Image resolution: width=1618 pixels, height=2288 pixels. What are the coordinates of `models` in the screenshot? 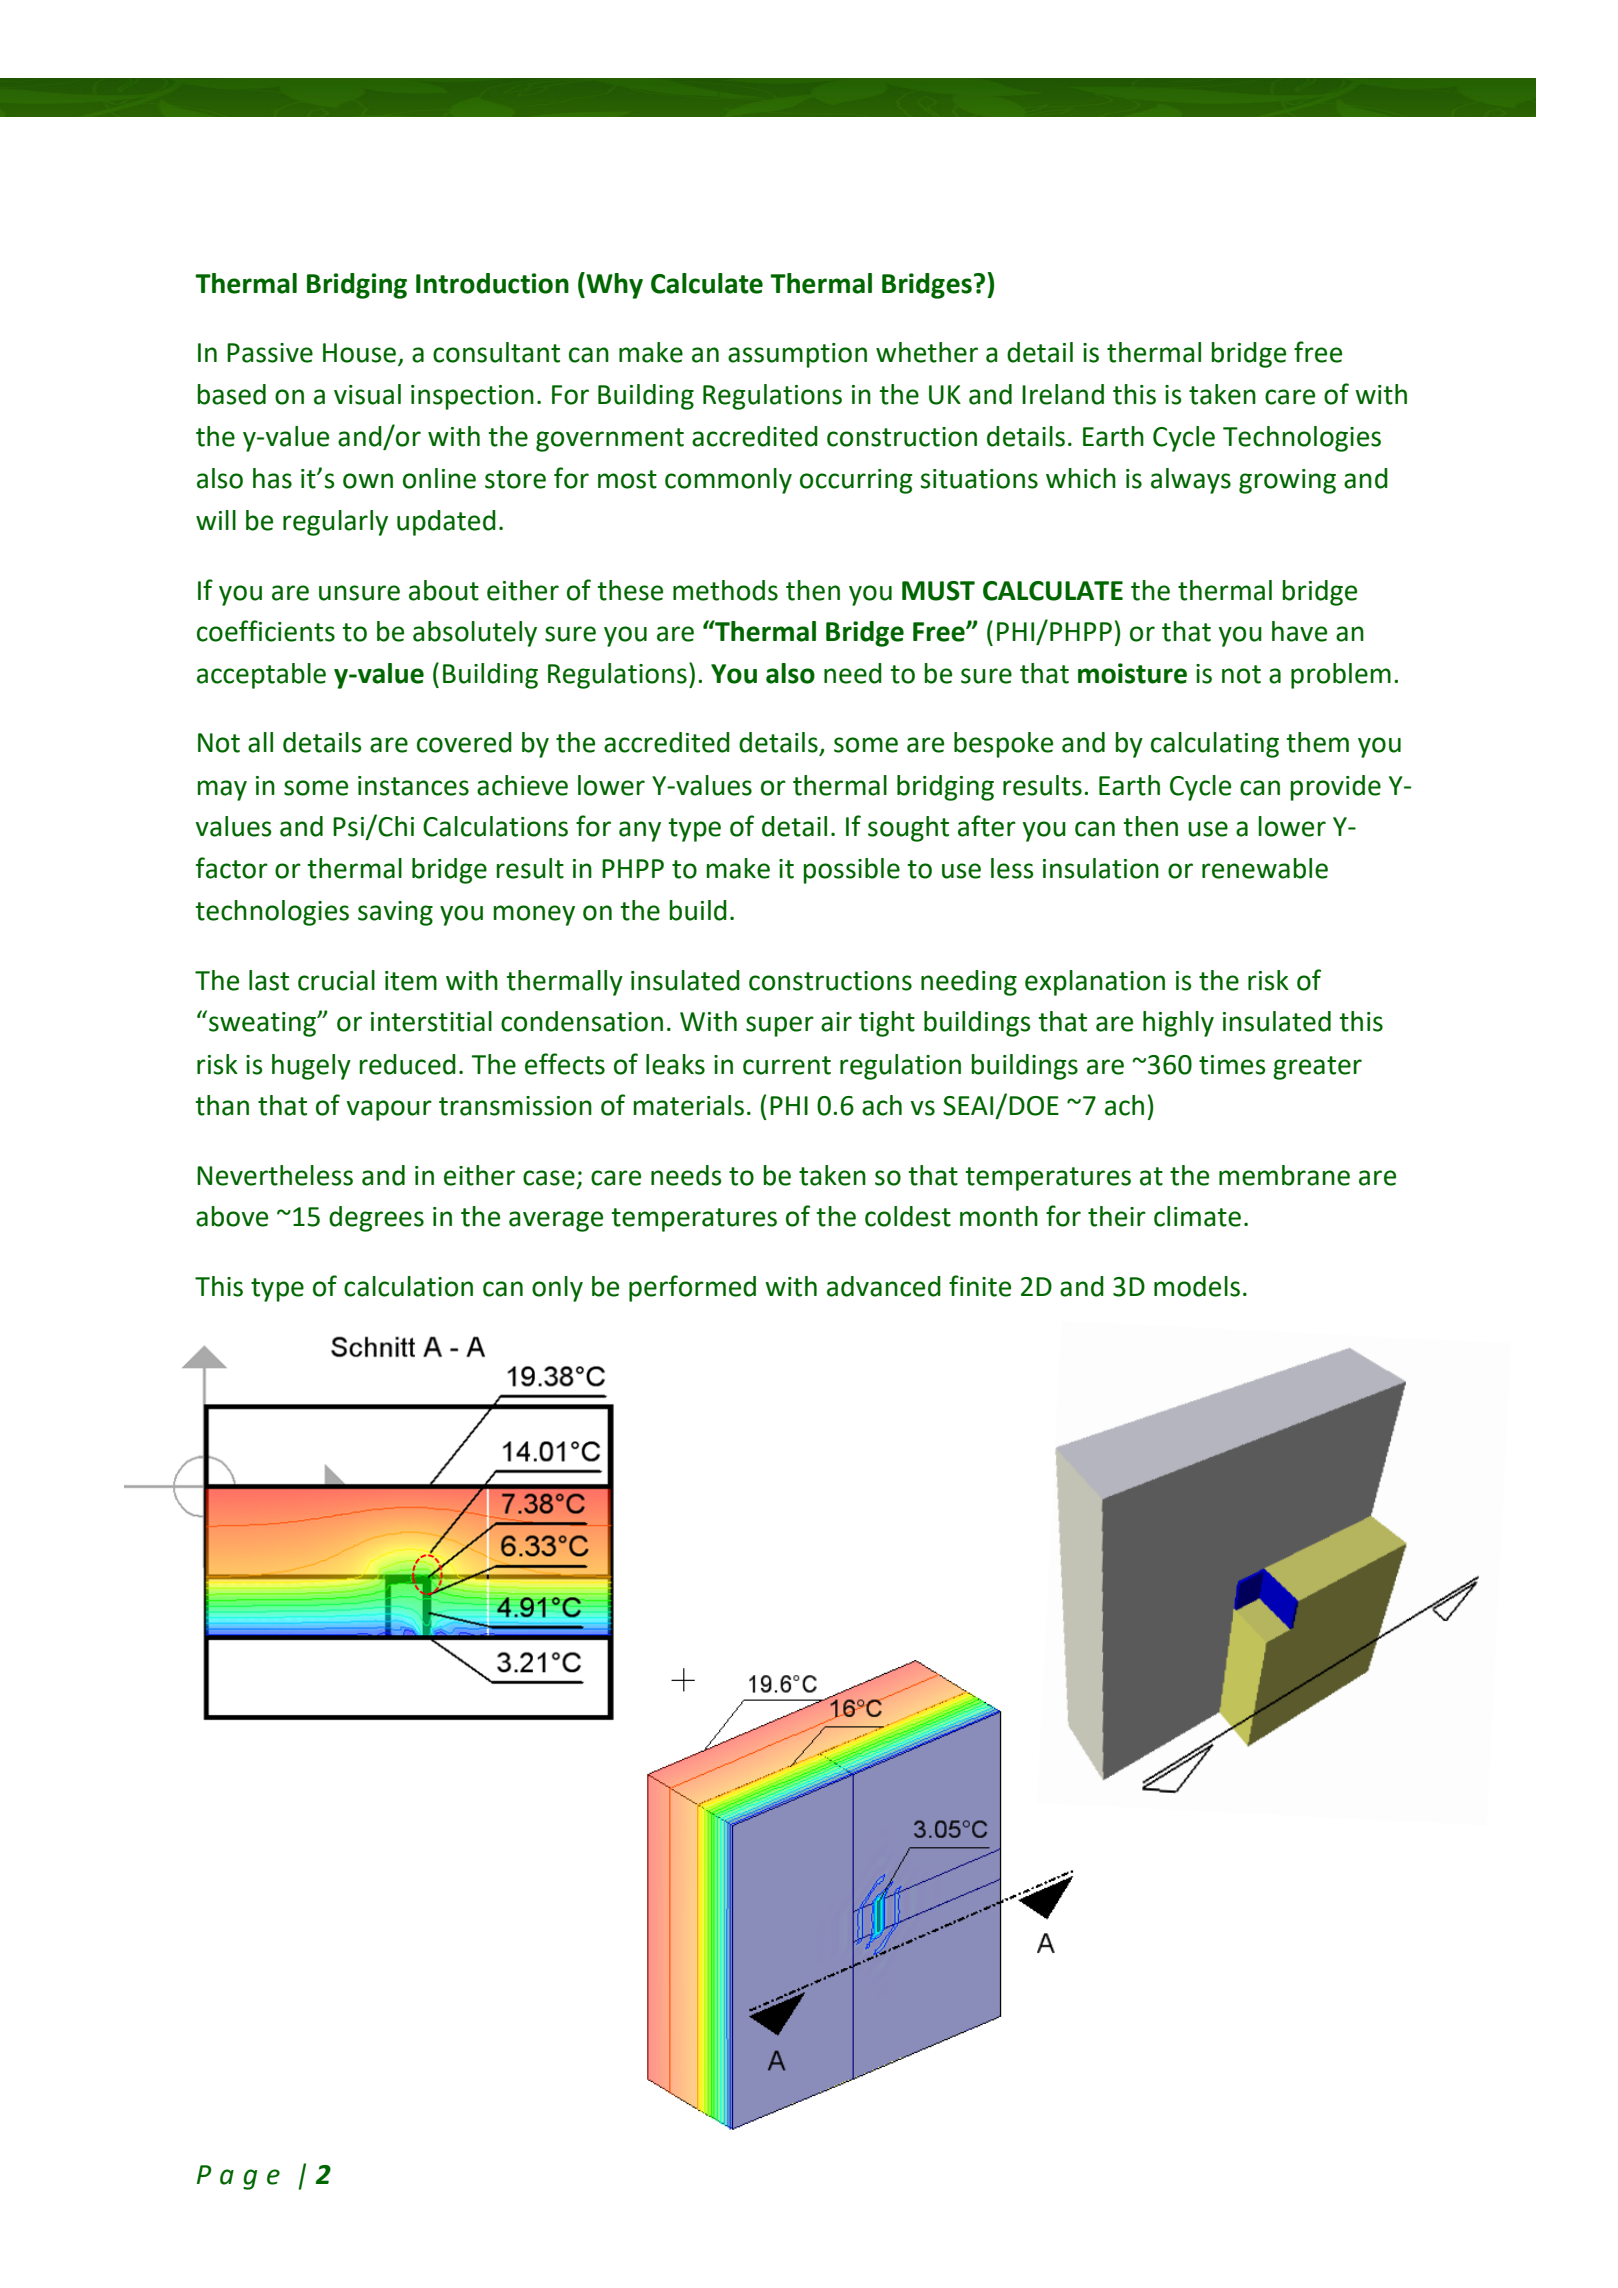 It's located at (1197, 1286).
